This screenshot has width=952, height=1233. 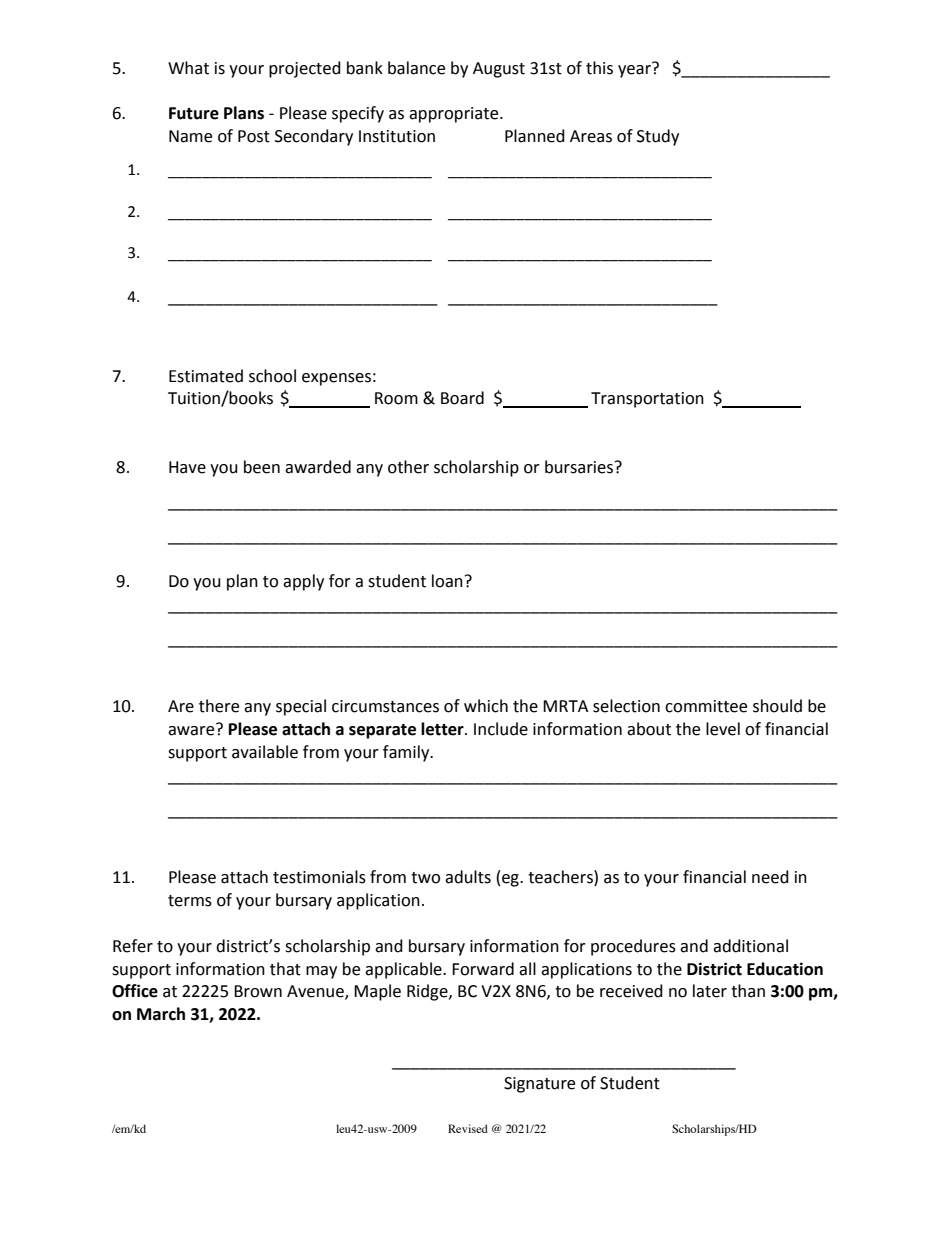 What do you see at coordinates (192, 730) in the screenshot?
I see `aware` at bounding box center [192, 730].
